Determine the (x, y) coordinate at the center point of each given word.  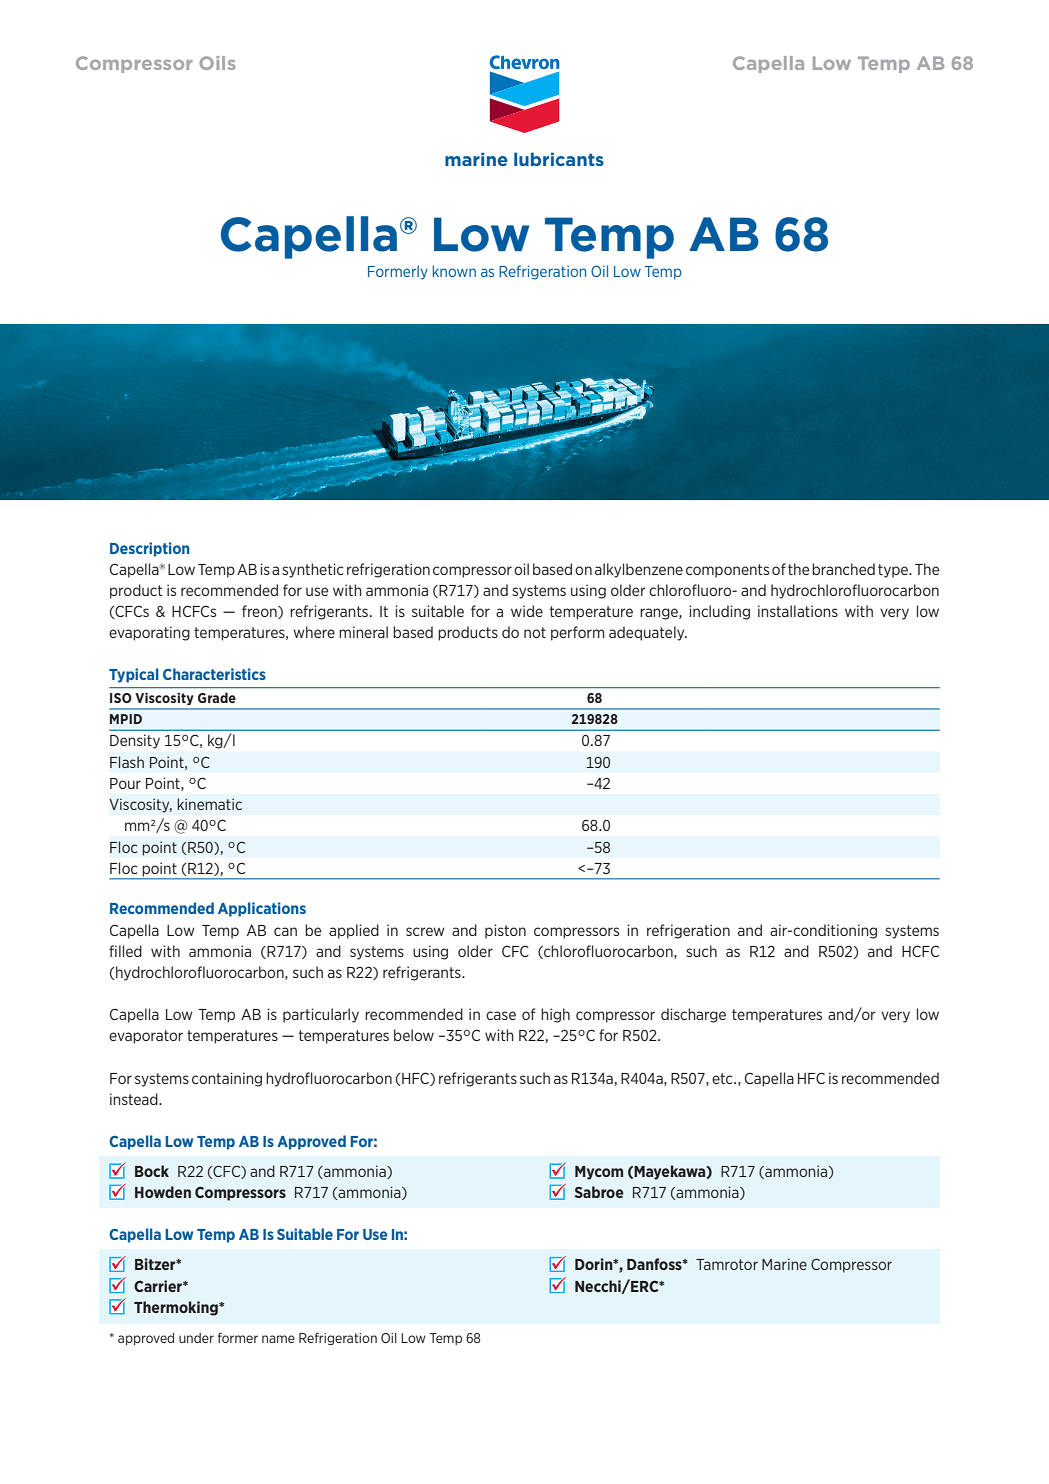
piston (505, 931)
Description (150, 549)
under (196, 1338)
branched (843, 569)
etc (723, 1078)
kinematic (209, 804)
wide (527, 611)
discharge (693, 1015)
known (454, 271)
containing (227, 1079)
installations (798, 611)
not (535, 632)
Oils (217, 63)
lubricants (559, 159)
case (501, 1015)
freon (260, 612)
